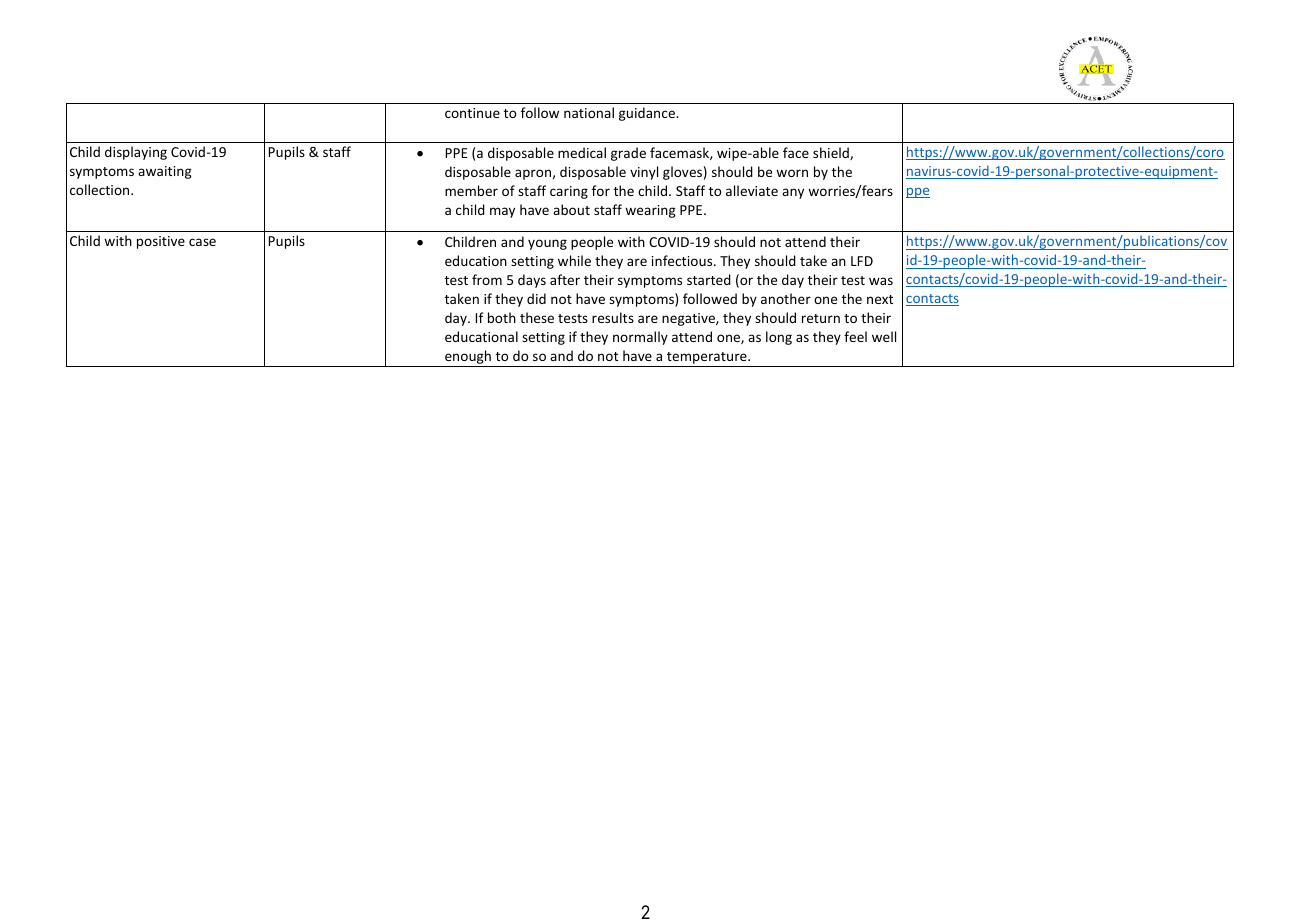  I want to click on enough, so click(468, 358).
